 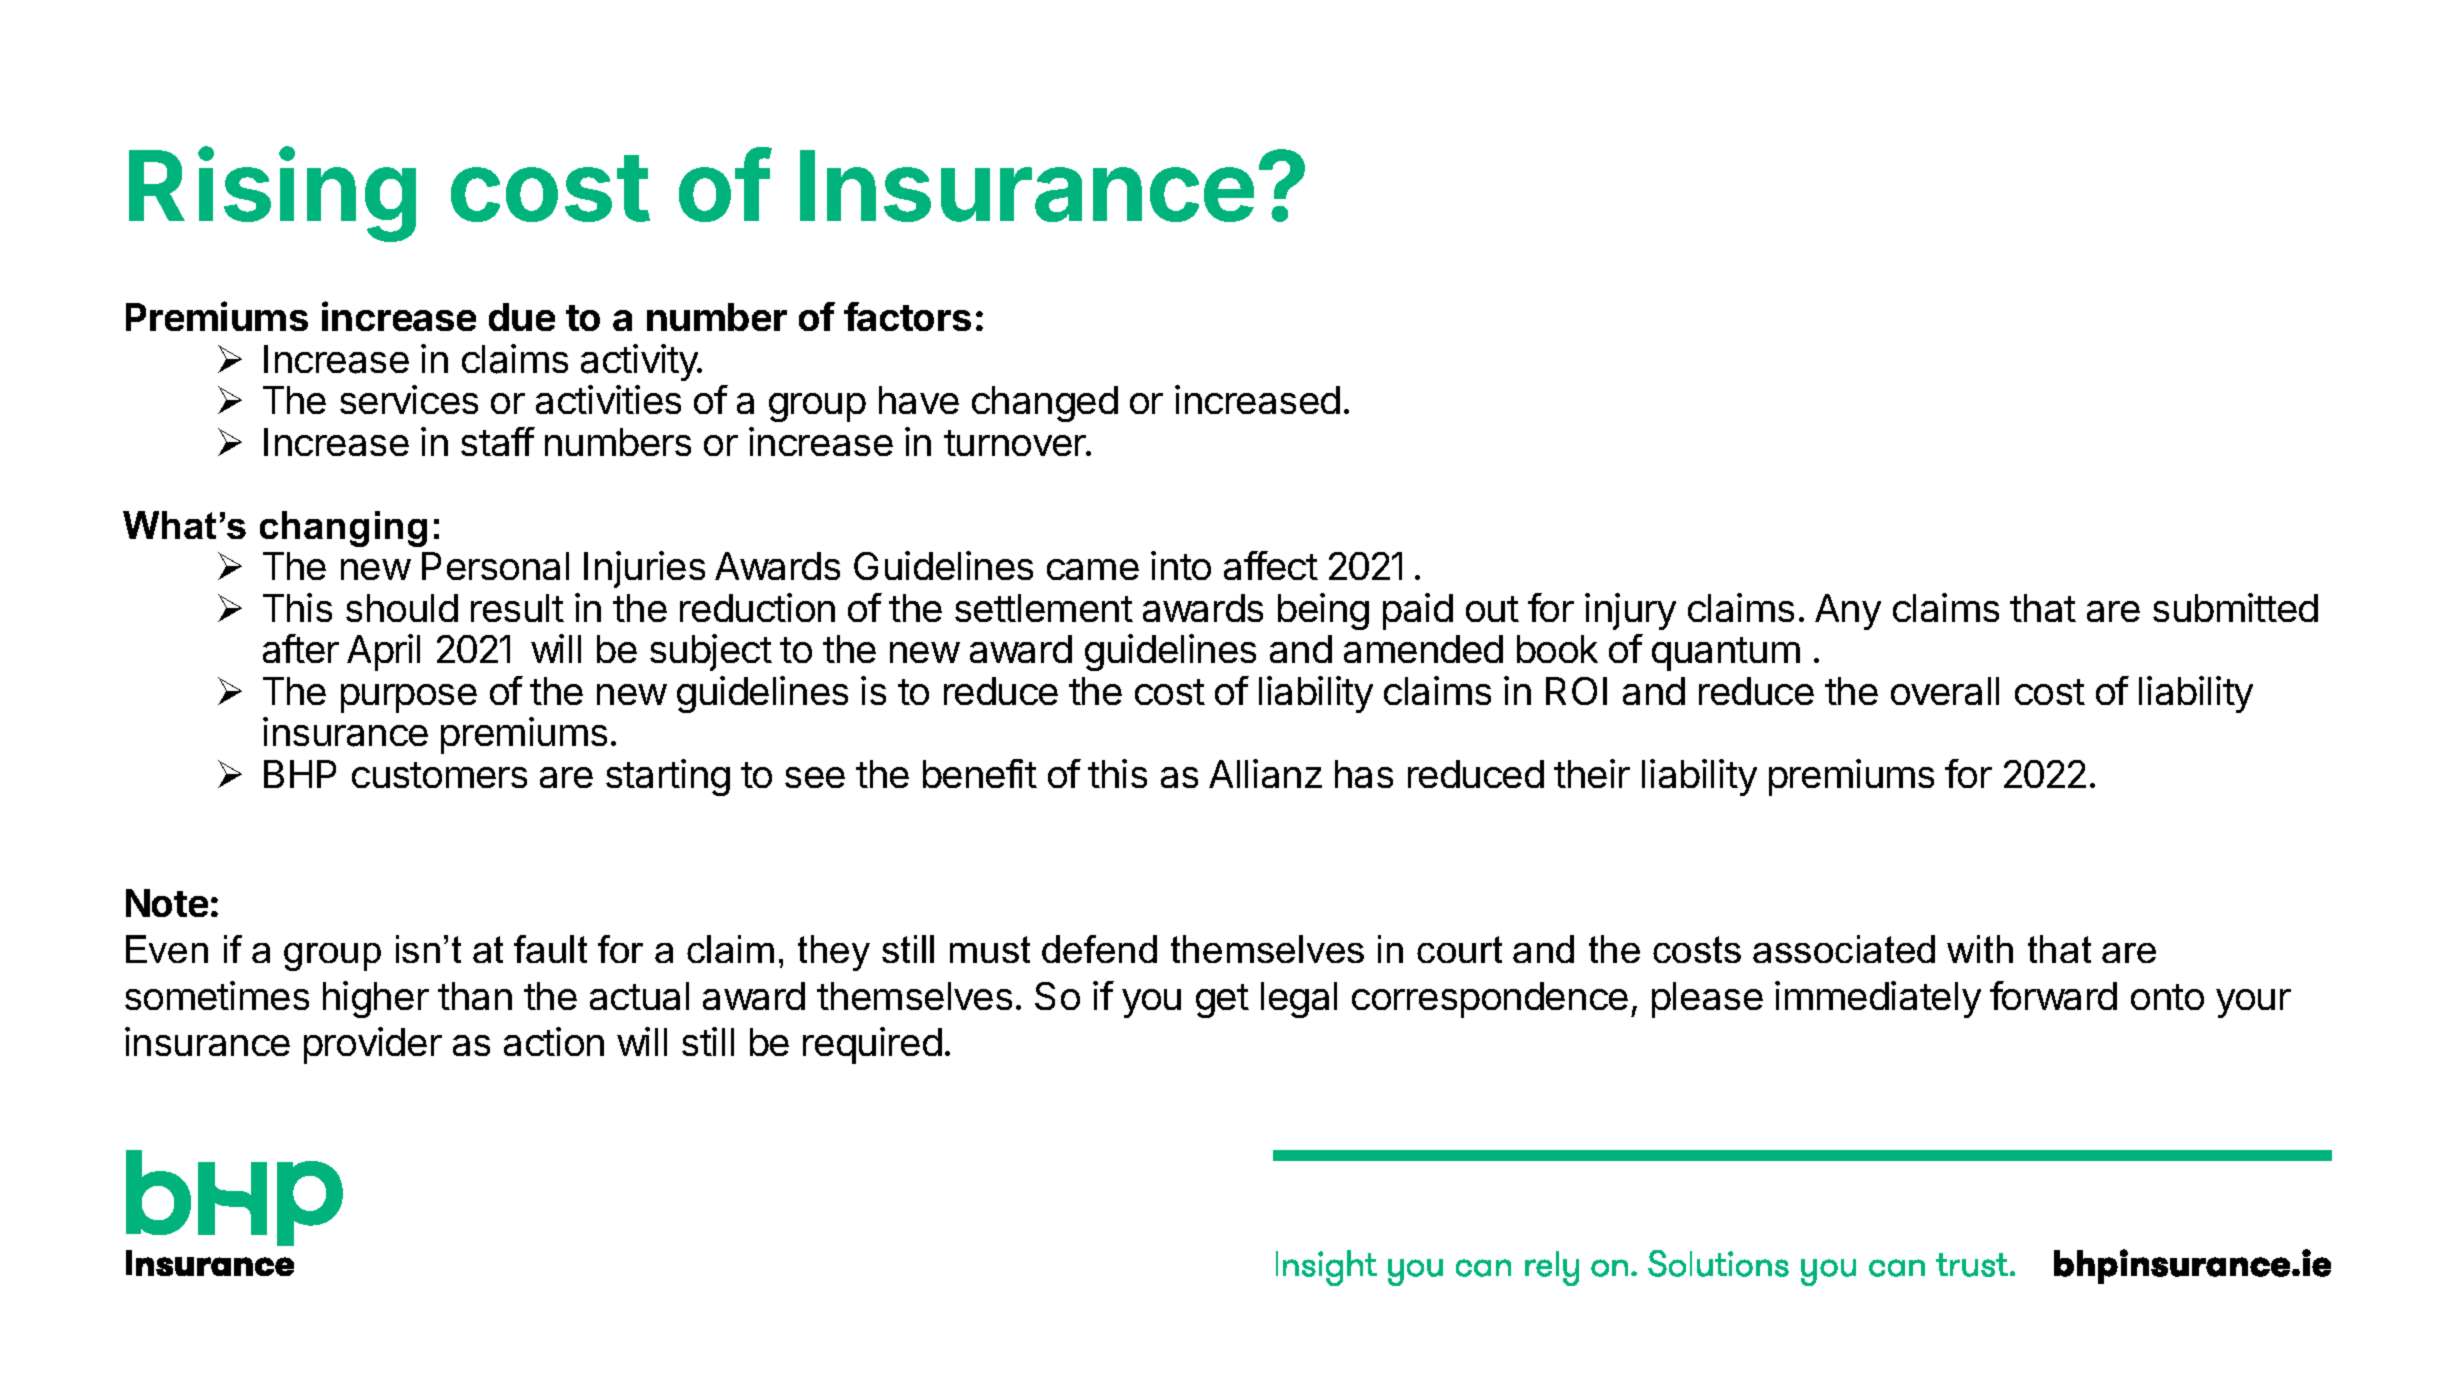 I want to click on factors, so click(x=907, y=316).
